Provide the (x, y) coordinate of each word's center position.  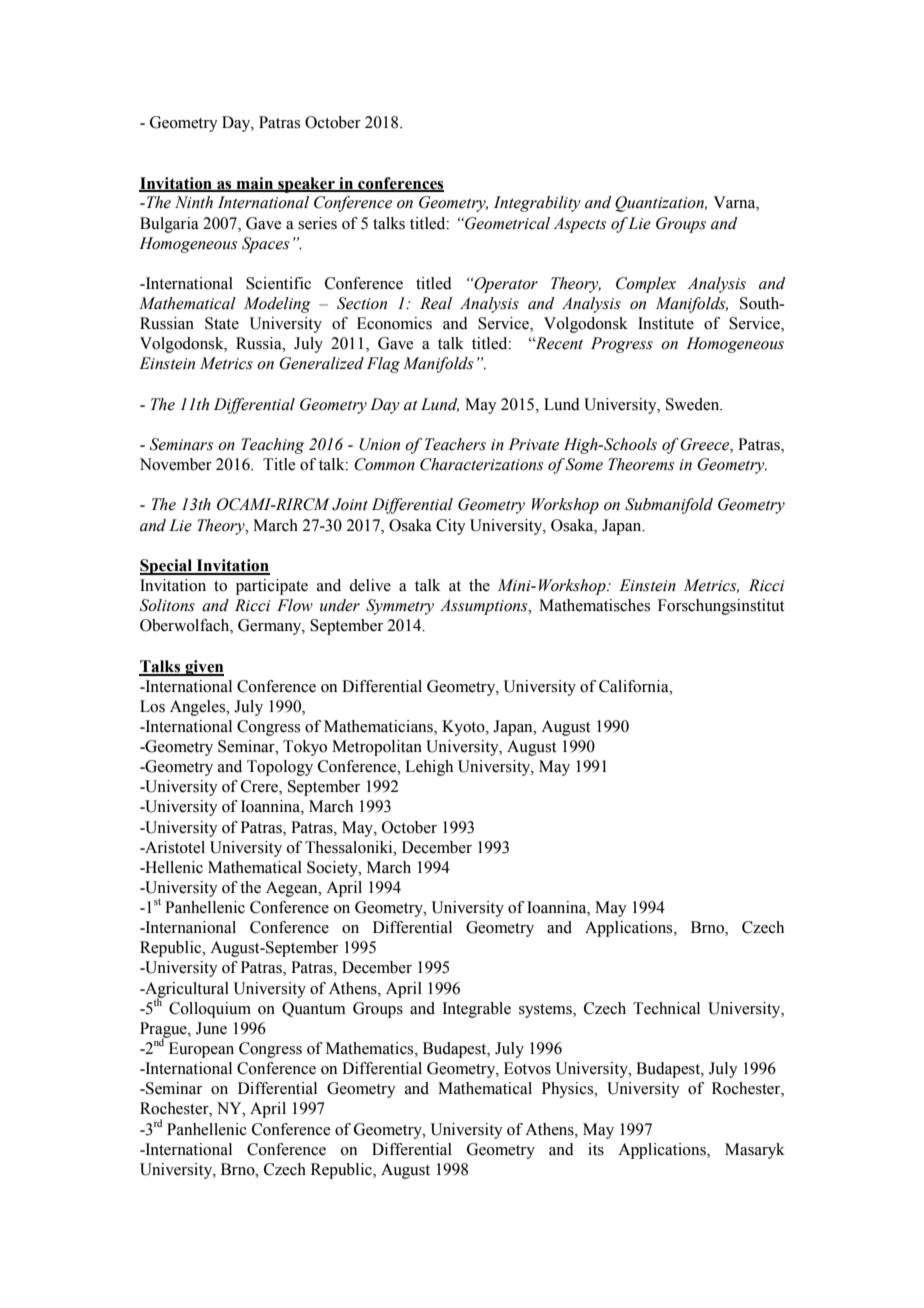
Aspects (580, 225)
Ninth (194, 202)
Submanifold (669, 506)
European (201, 1050)
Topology (280, 768)
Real (436, 303)
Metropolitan (377, 748)
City (451, 527)
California (635, 686)
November (176, 464)
